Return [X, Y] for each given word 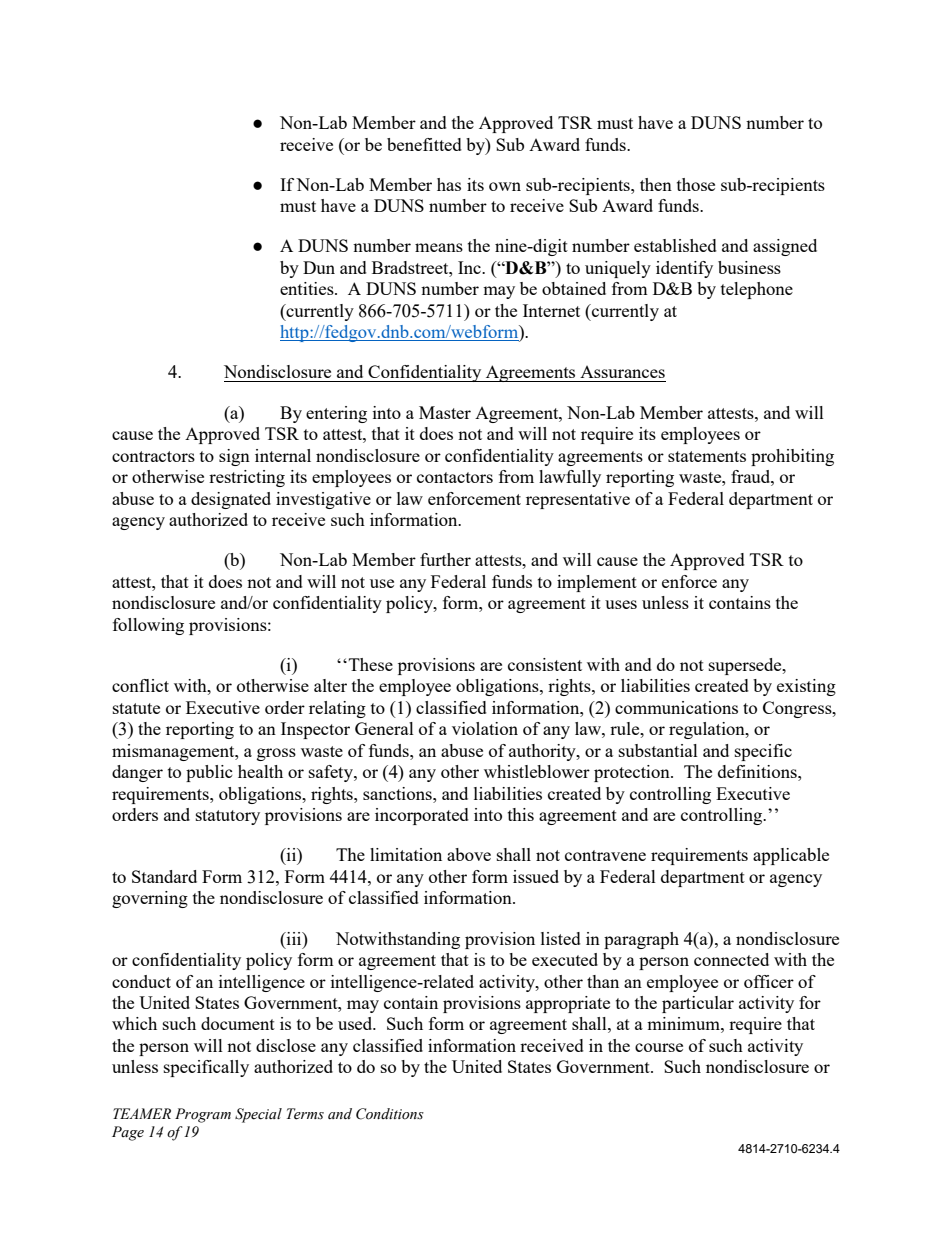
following [148, 626]
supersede [746, 666]
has [449, 184]
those [696, 184]
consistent [545, 664]
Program [203, 1115]
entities [308, 288]
